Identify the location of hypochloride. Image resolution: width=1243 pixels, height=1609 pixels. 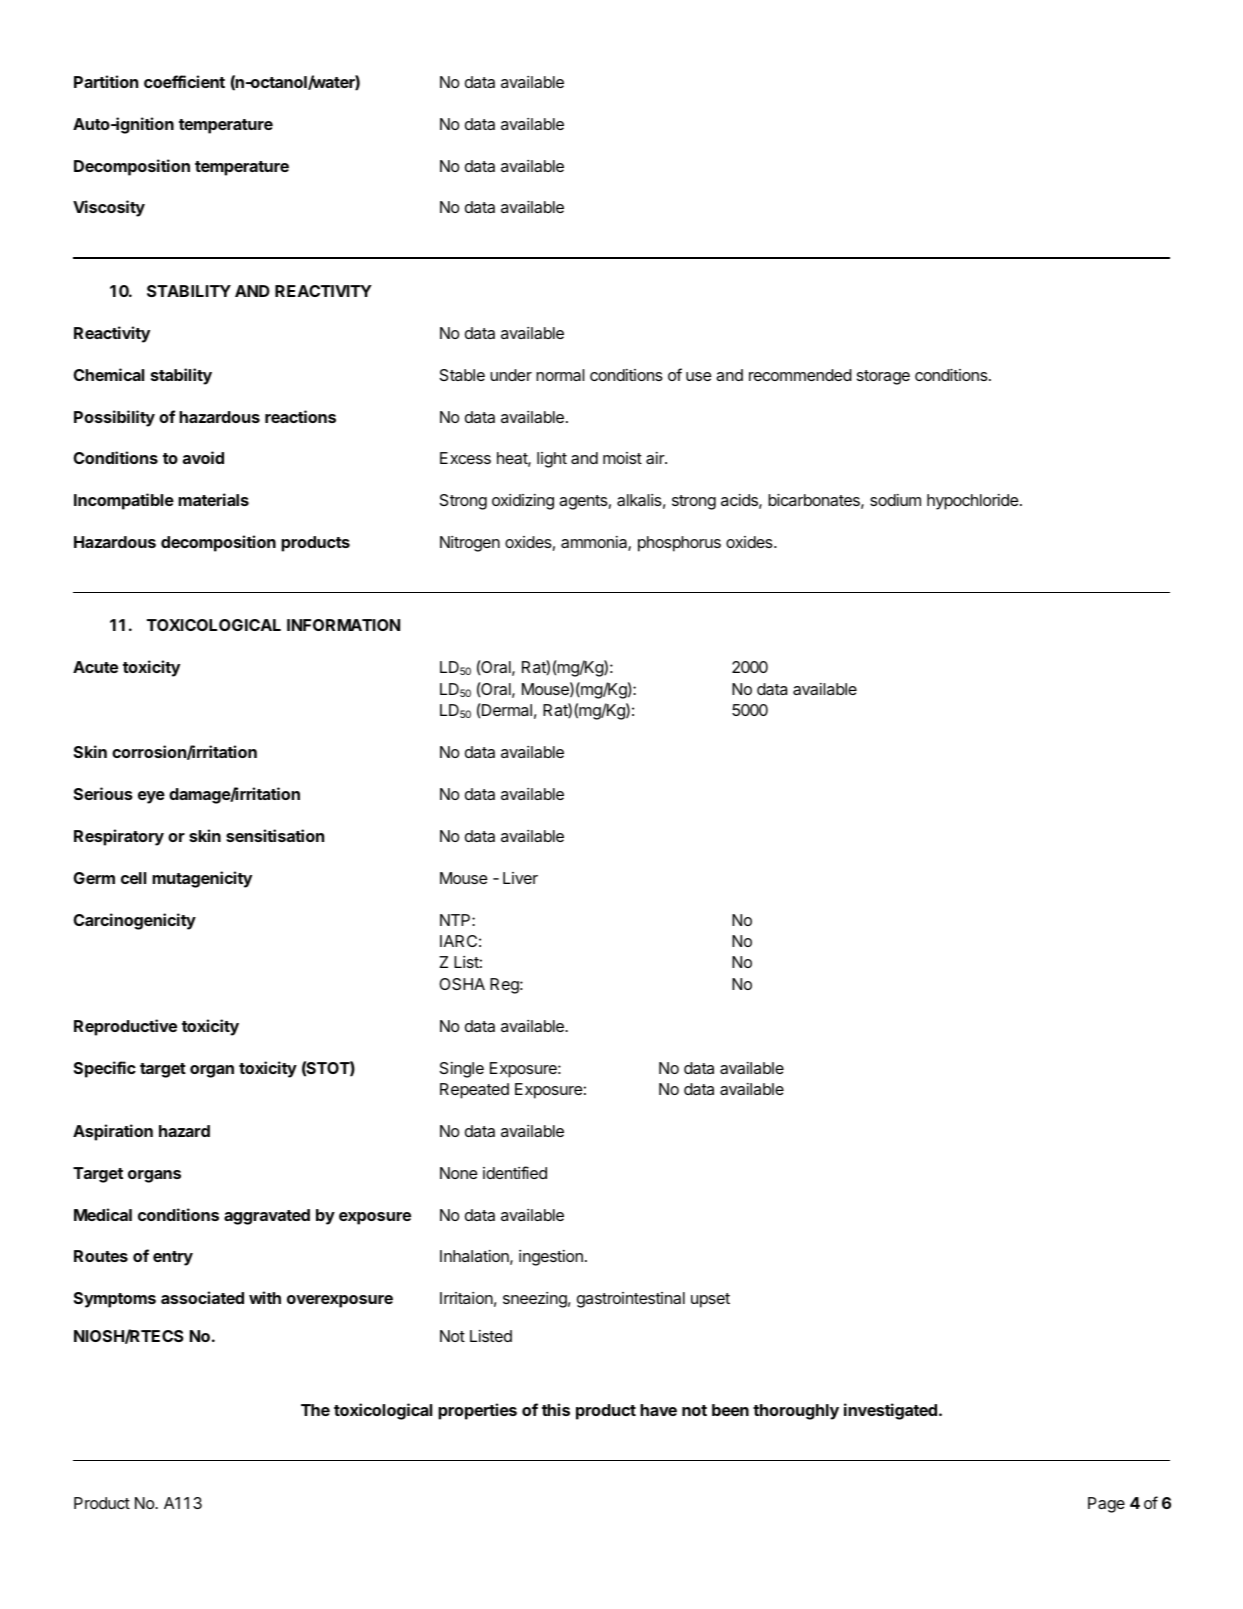
(973, 502).
